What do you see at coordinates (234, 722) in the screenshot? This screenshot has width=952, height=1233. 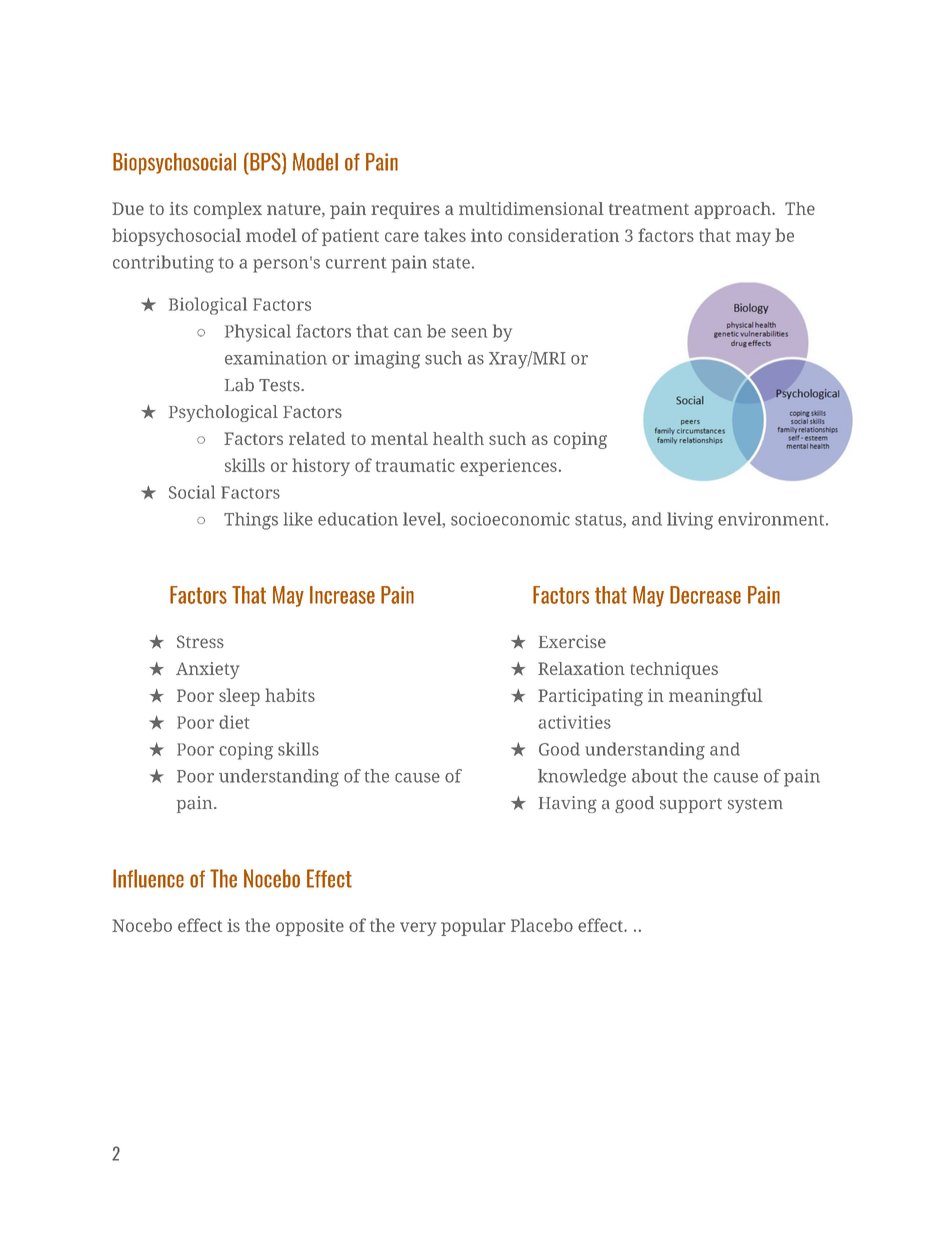 I see `diet` at bounding box center [234, 722].
